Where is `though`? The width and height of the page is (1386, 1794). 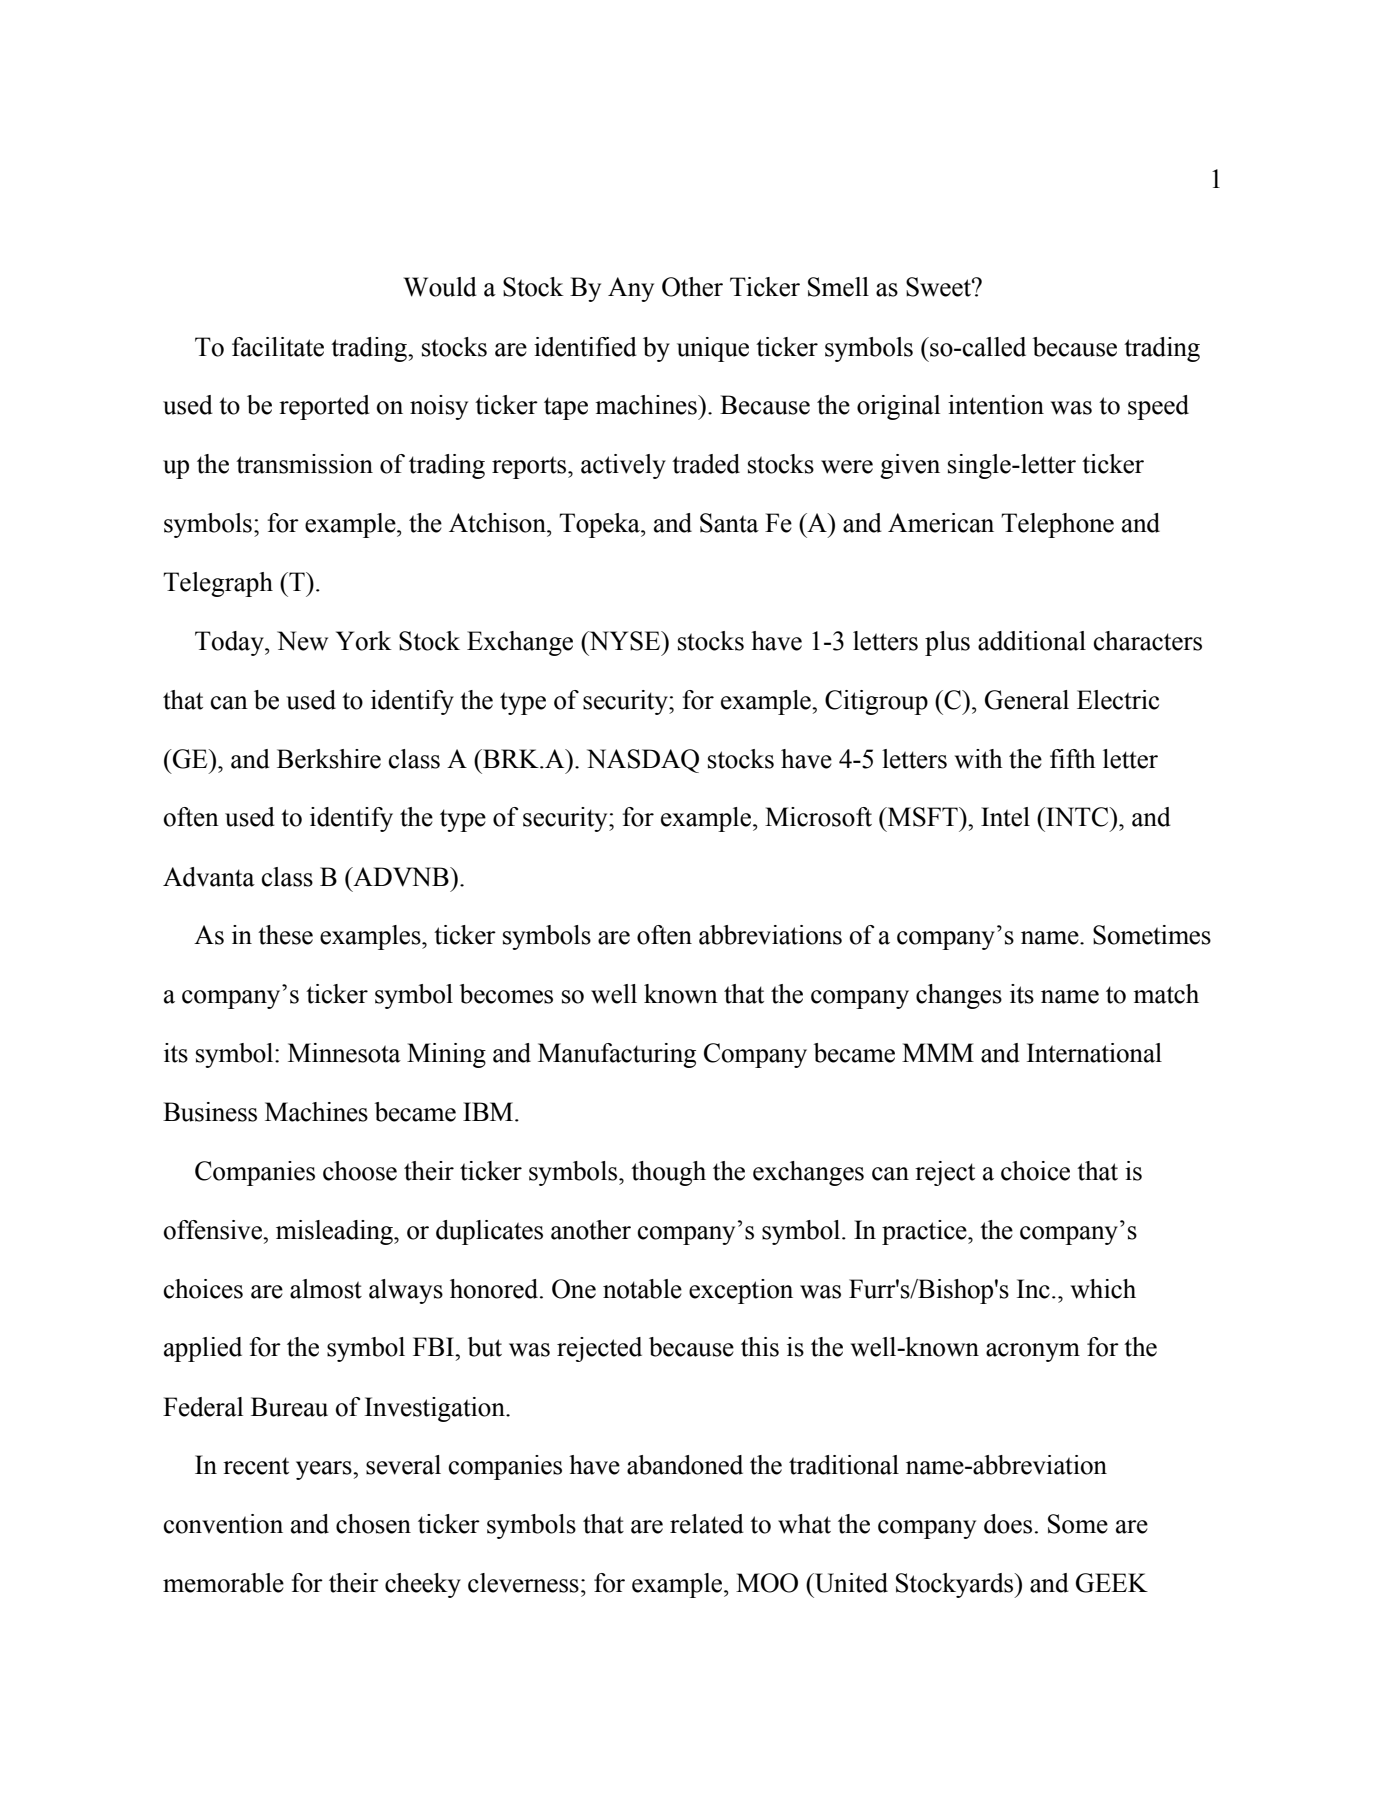
though is located at coordinates (668, 1173).
